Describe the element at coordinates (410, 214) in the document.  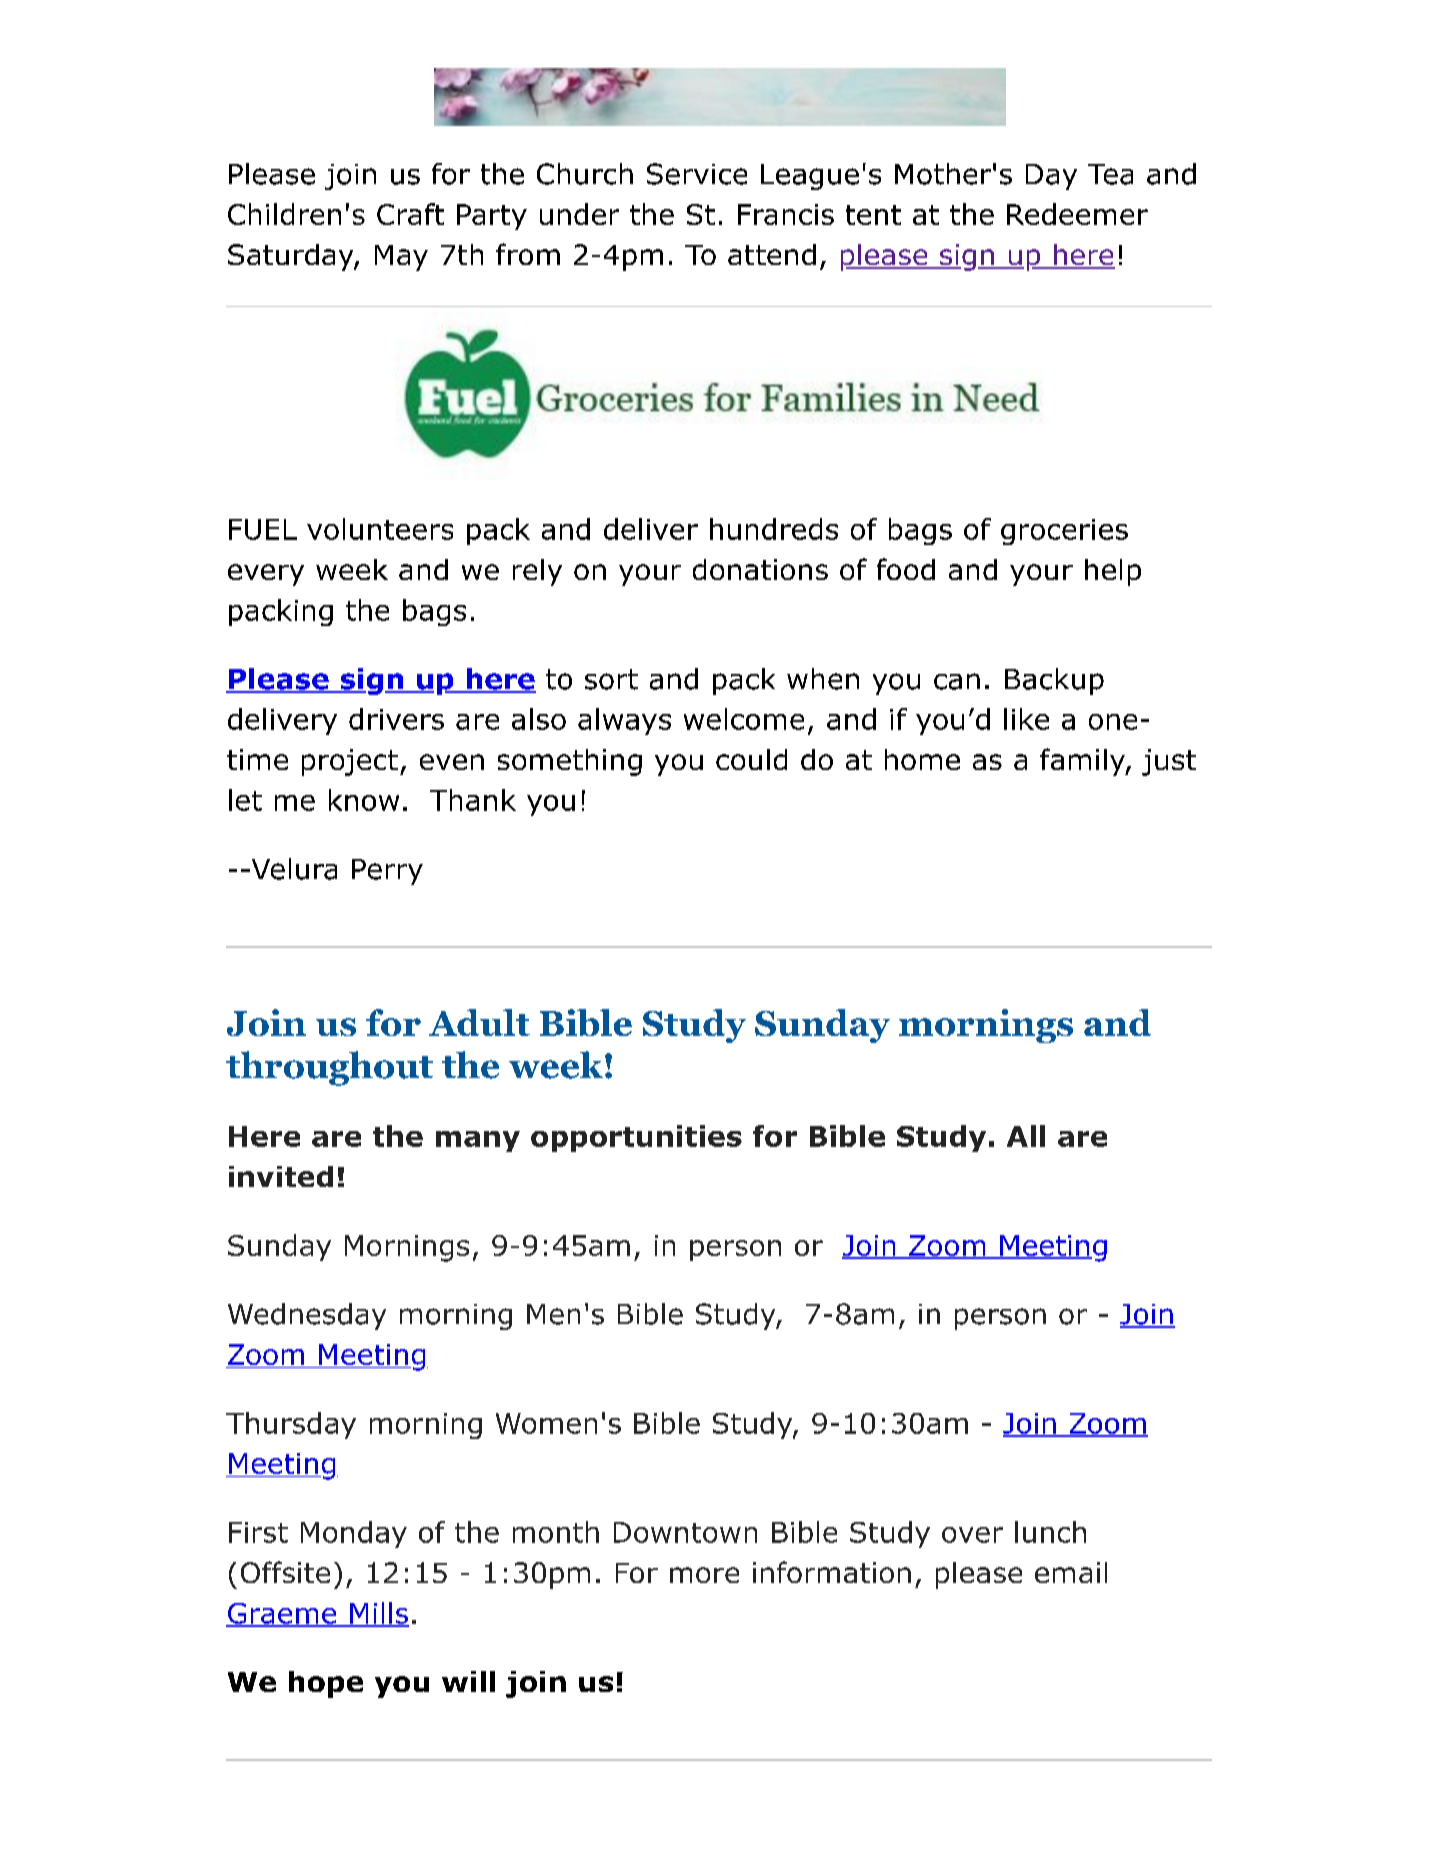
I see `Craft` at that location.
